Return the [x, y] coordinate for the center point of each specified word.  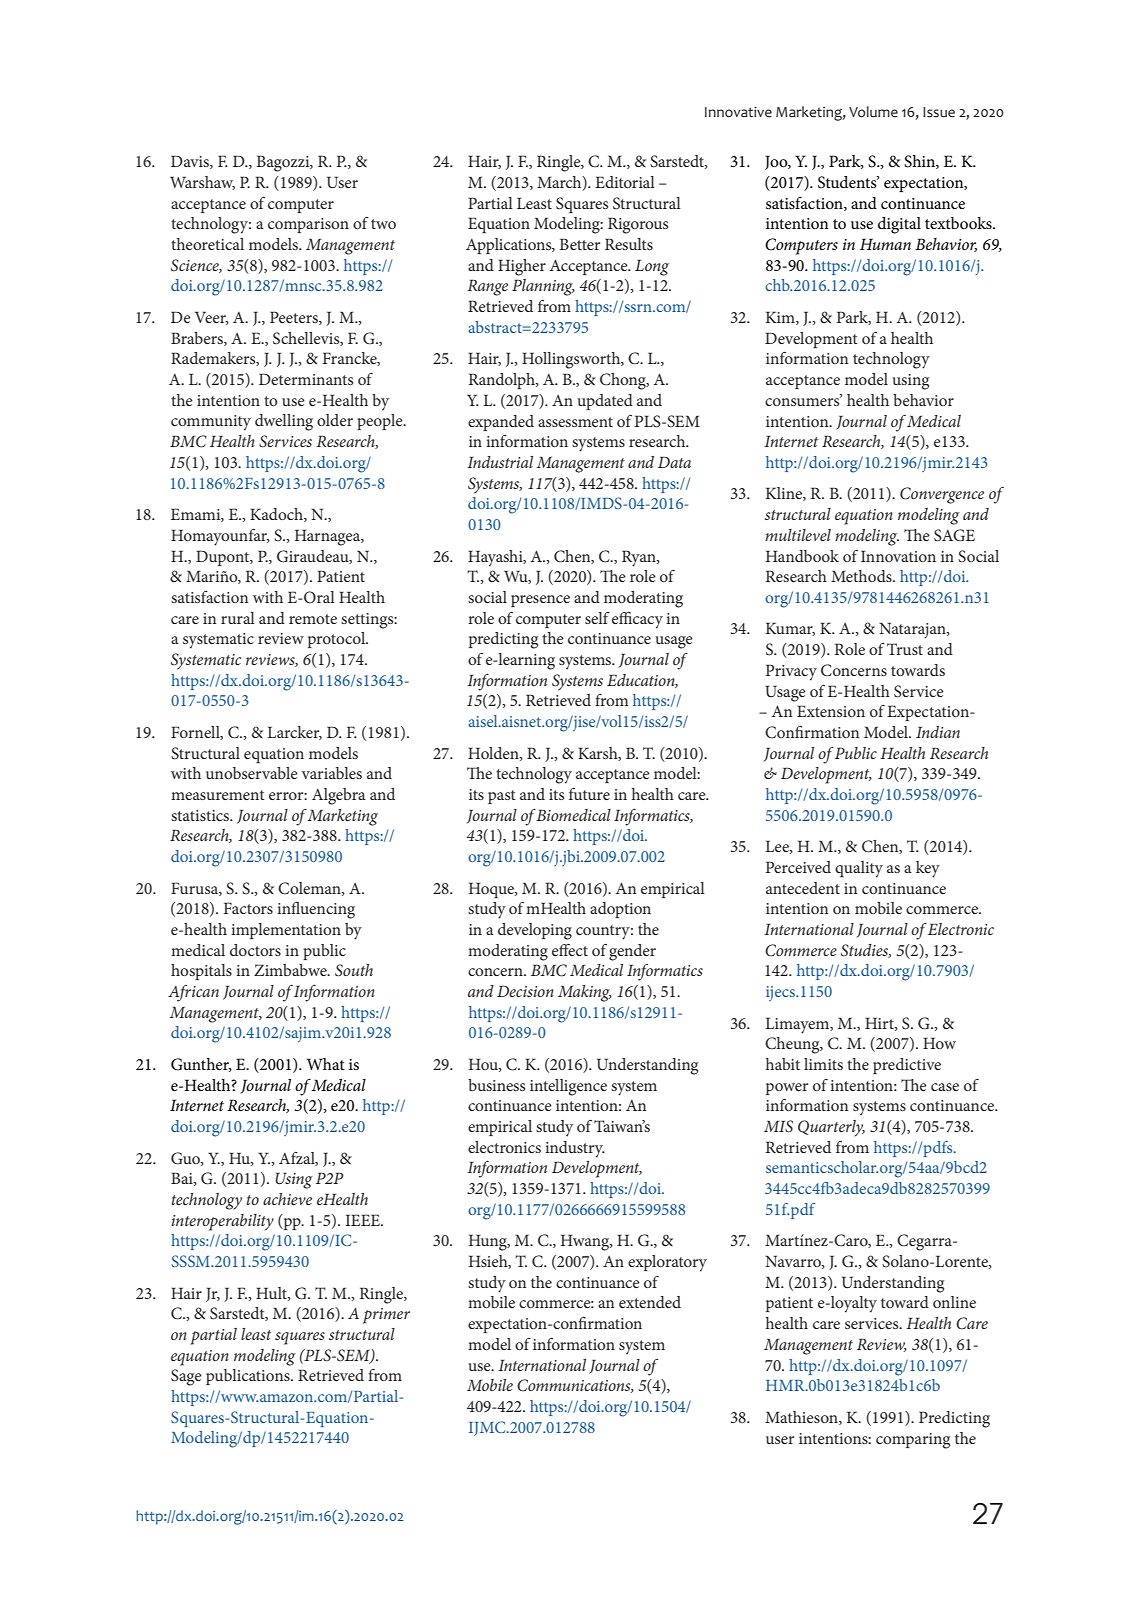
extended [650, 1302]
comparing [913, 1441]
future [589, 794]
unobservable [252, 773]
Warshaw [202, 183]
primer [386, 1316]
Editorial [625, 182]
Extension [831, 711]
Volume [873, 112]
